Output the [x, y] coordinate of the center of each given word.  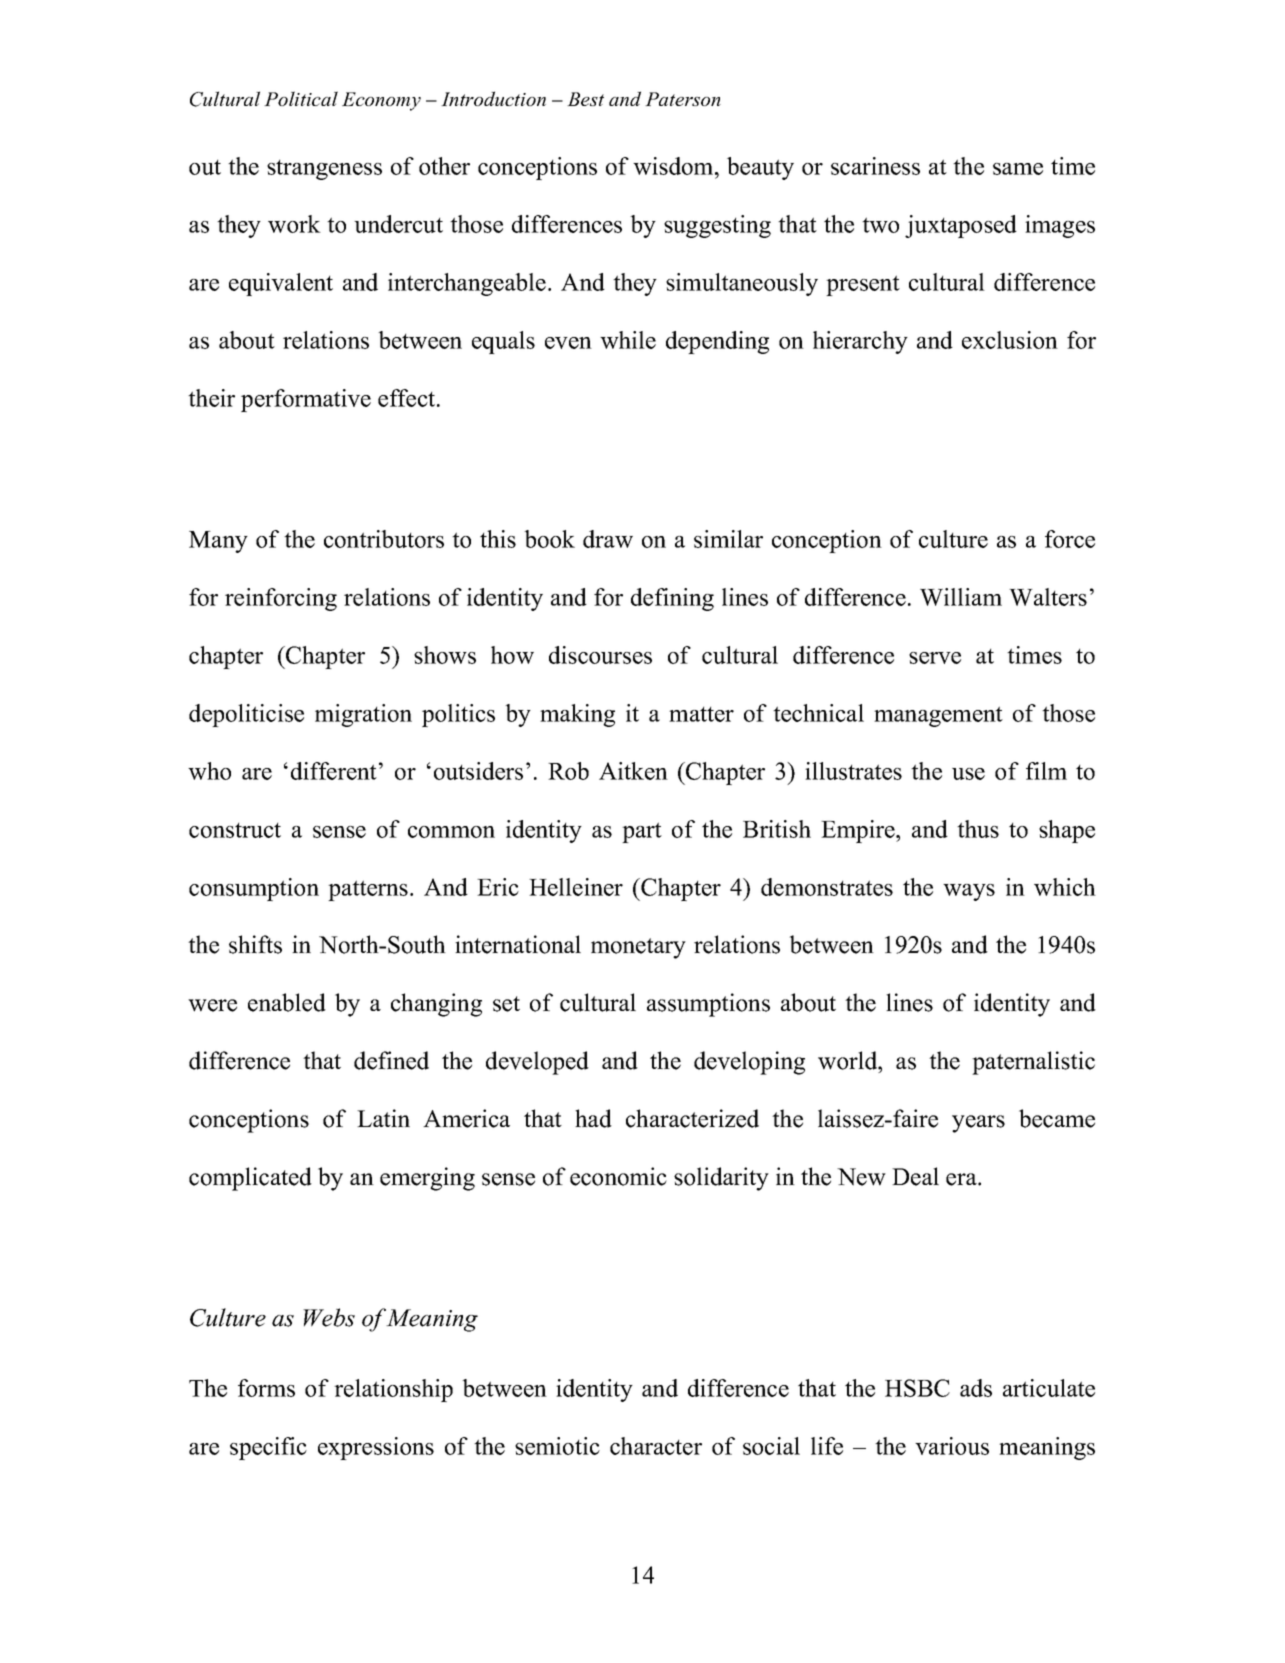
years [978, 1124]
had [593, 1118]
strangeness [324, 170]
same [1018, 169]
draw [608, 539]
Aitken [633, 771]
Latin [383, 1118]
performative [306, 400]
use [968, 774]
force [1070, 539]
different [334, 771]
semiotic [557, 1446]
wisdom [674, 166]
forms [266, 1388]
